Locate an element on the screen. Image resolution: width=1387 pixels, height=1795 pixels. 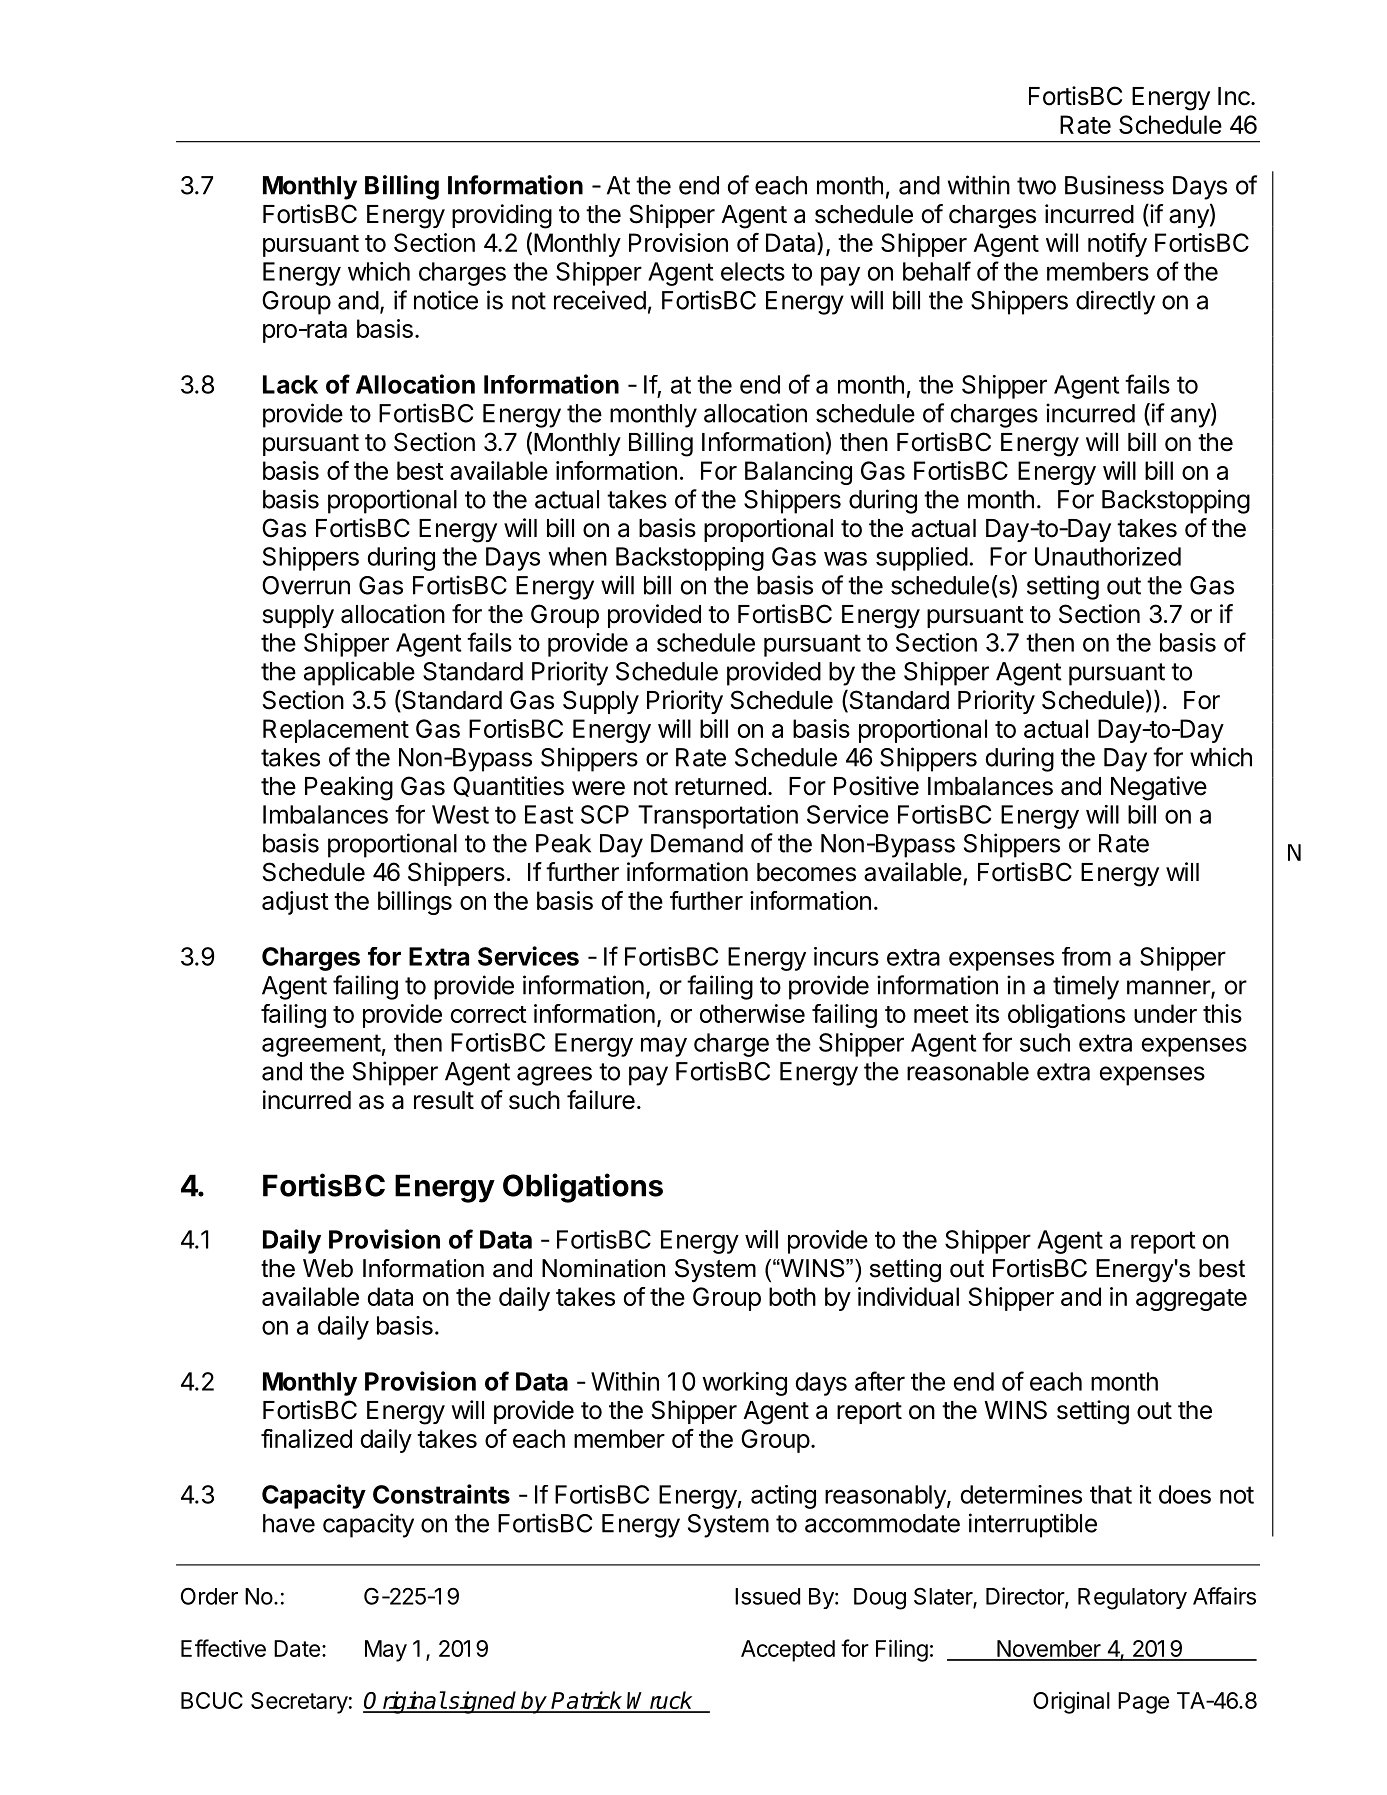
notice is located at coordinates (446, 300).
